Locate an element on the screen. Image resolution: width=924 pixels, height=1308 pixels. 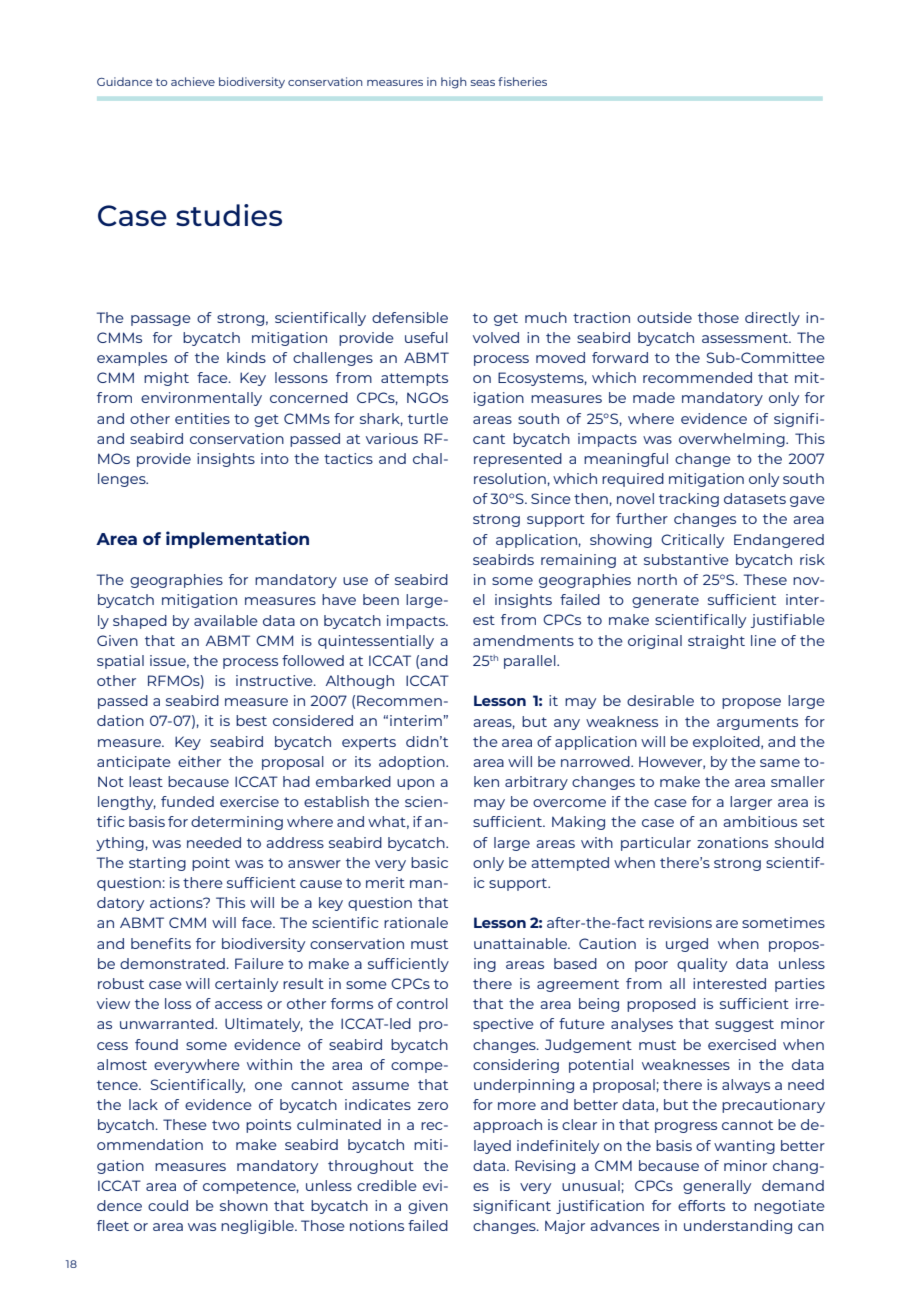
environmentally is located at coordinates (201, 399).
